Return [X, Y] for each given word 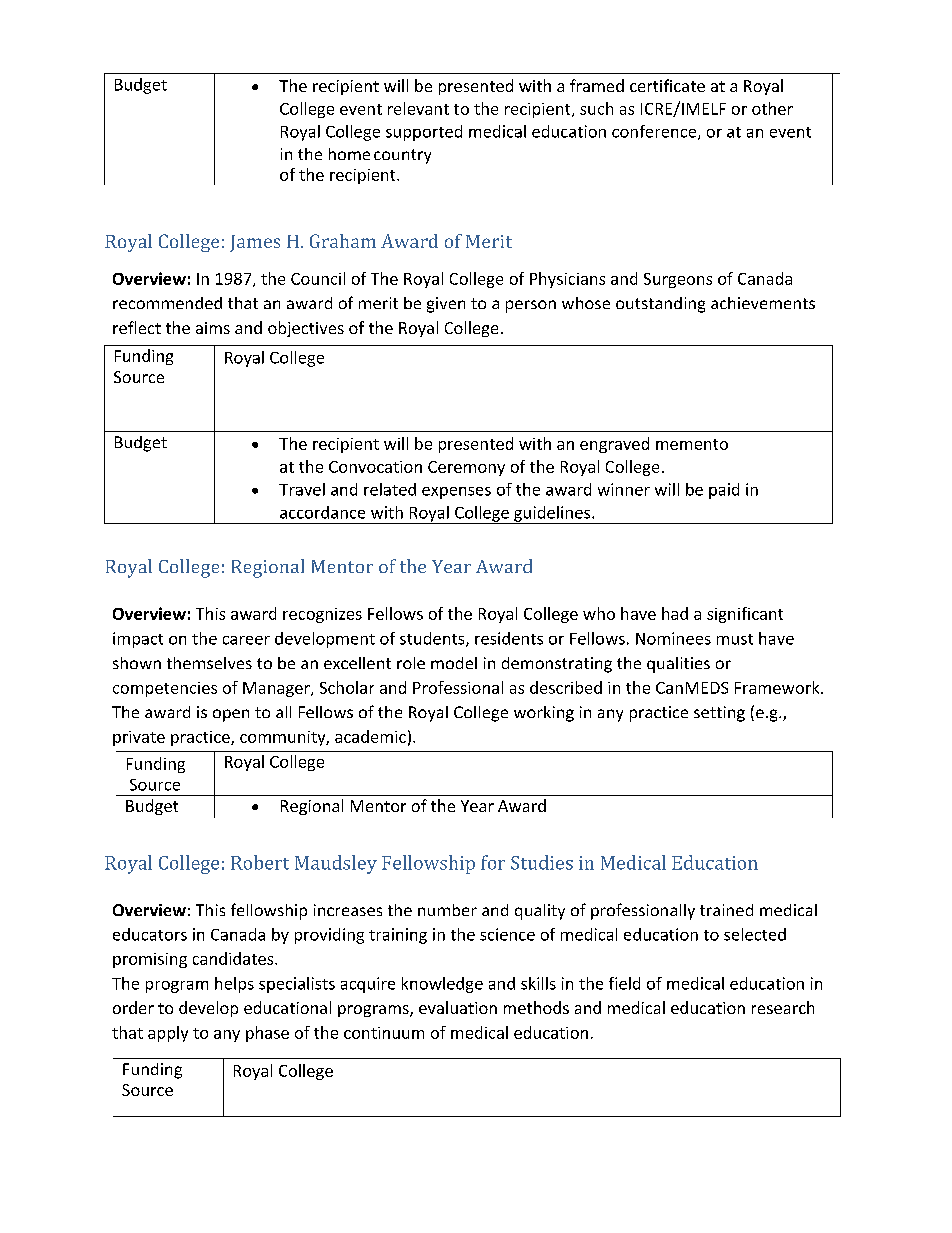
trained [726, 910]
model [454, 663]
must [735, 639]
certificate [667, 85]
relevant [418, 108]
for [493, 862]
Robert [260, 862]
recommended [167, 303]
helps [234, 985]
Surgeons [678, 280]
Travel [302, 489]
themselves [209, 663]
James [255, 243]
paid [724, 491]
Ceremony [466, 468]
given [446, 305]
